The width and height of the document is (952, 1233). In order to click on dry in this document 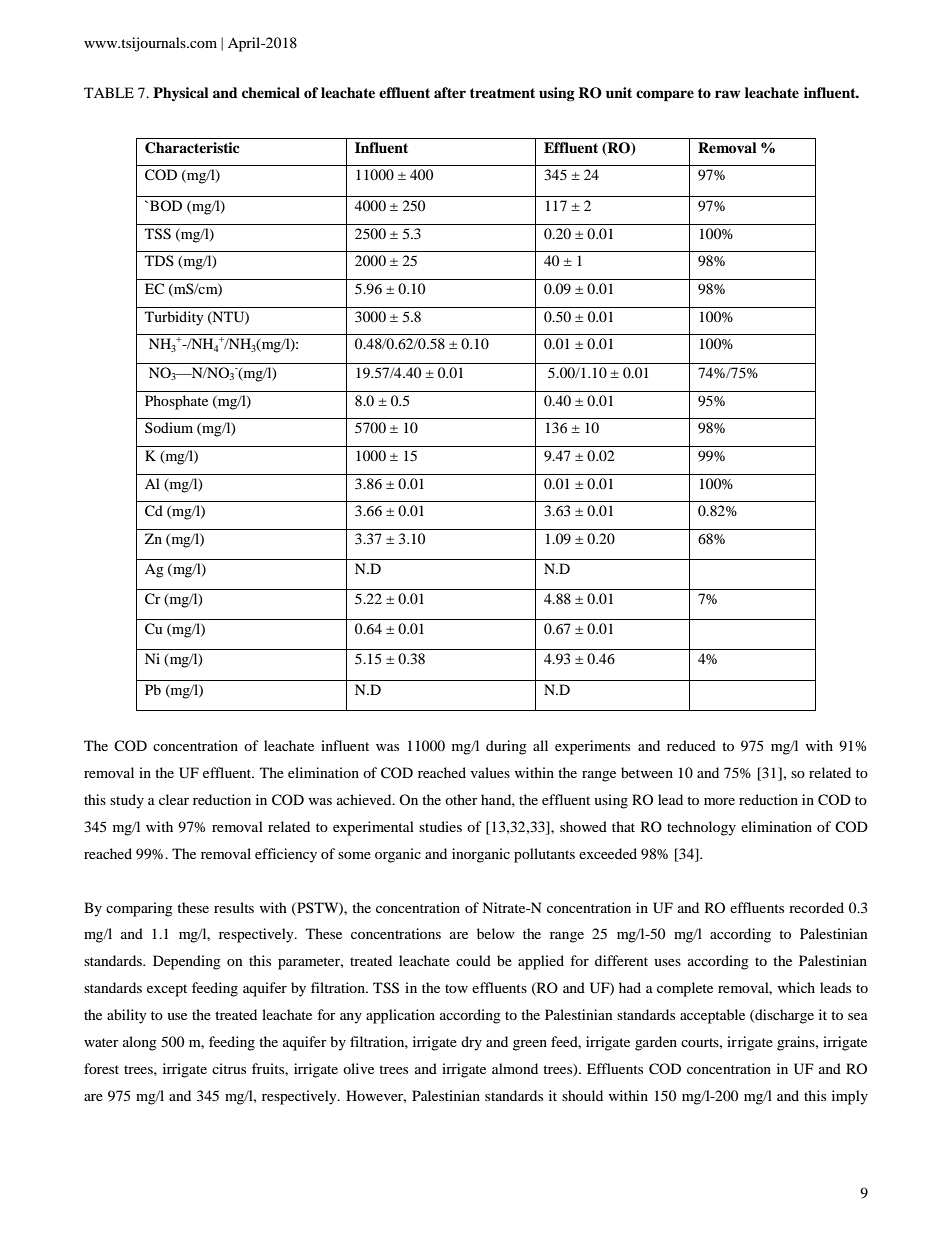, I will do `click(471, 1043)`.
